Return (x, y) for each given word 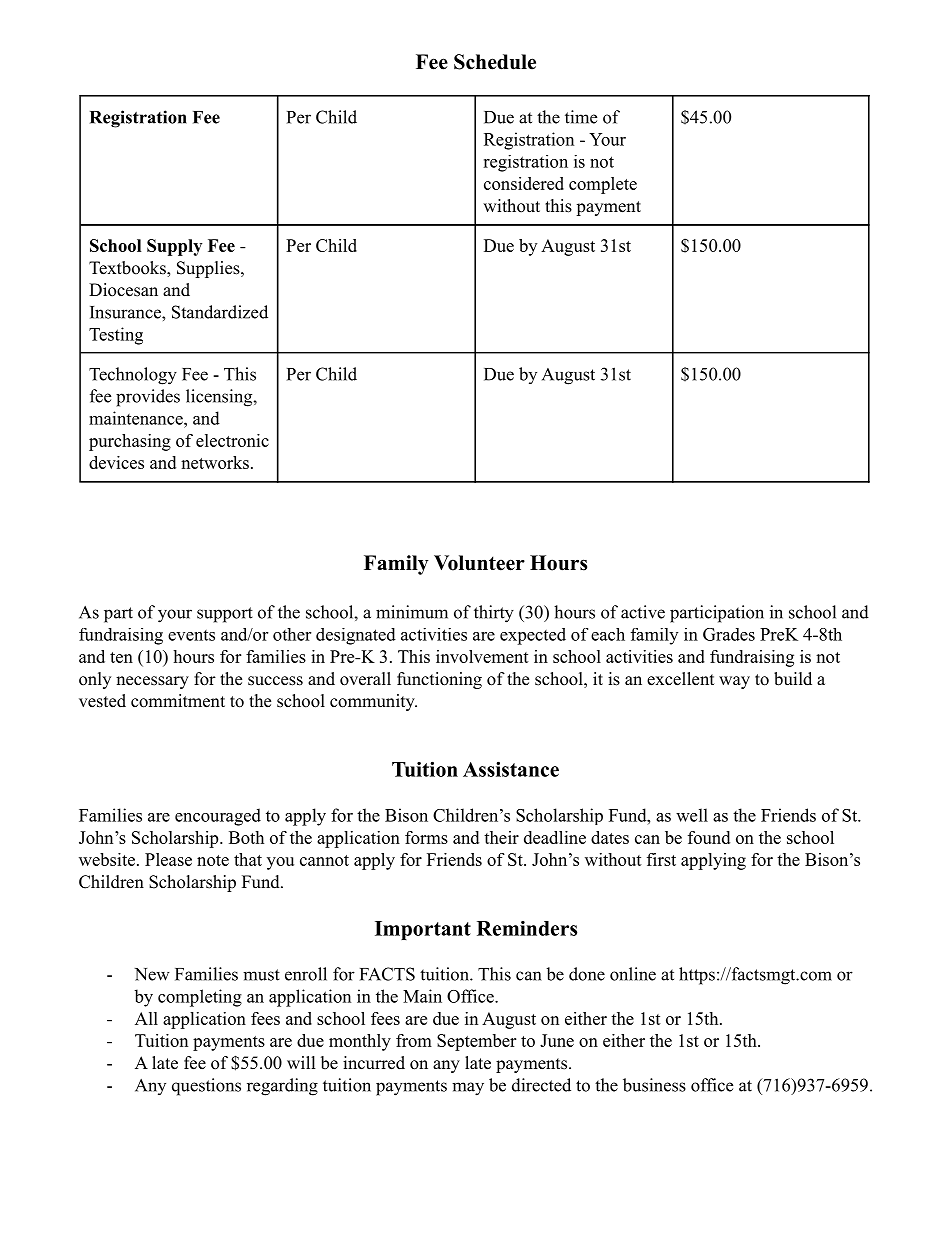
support (225, 615)
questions (206, 1087)
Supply (174, 247)
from (414, 1040)
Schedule (495, 62)
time (581, 117)
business (654, 1085)
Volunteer (479, 563)
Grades (729, 634)
